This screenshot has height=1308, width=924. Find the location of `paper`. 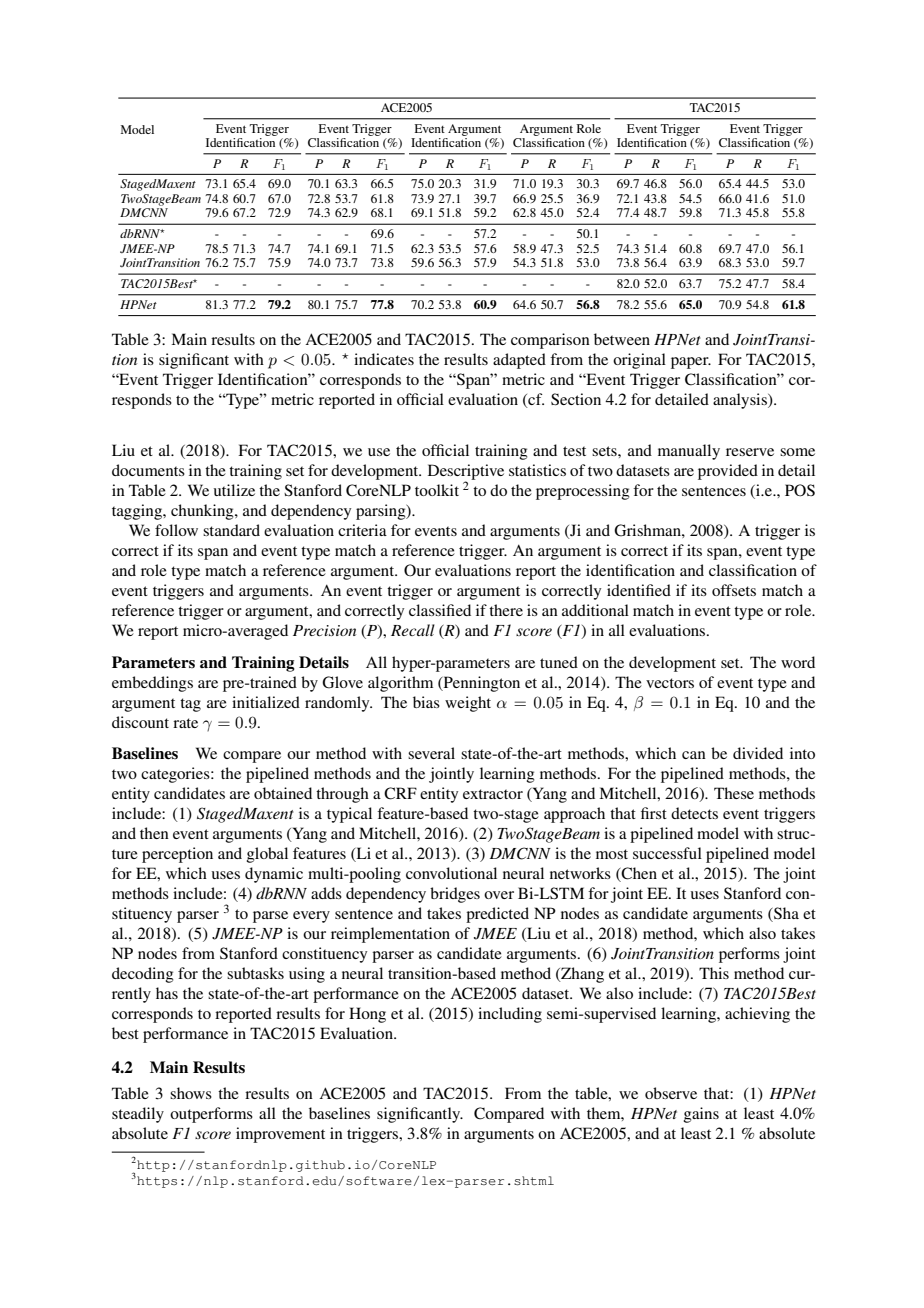

paper is located at coordinates (691, 363).
